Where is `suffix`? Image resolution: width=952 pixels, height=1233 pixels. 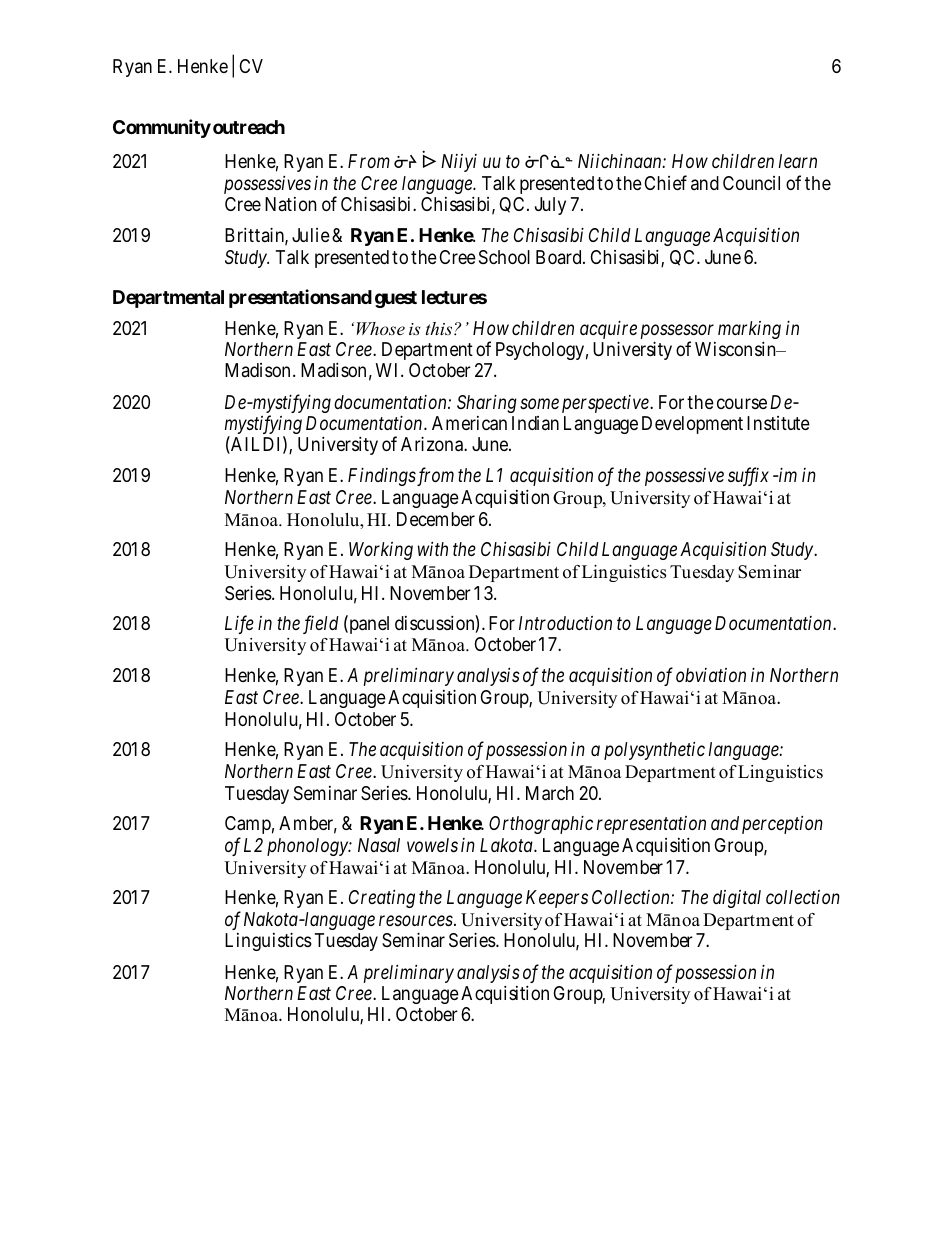 suffix is located at coordinates (748, 476).
